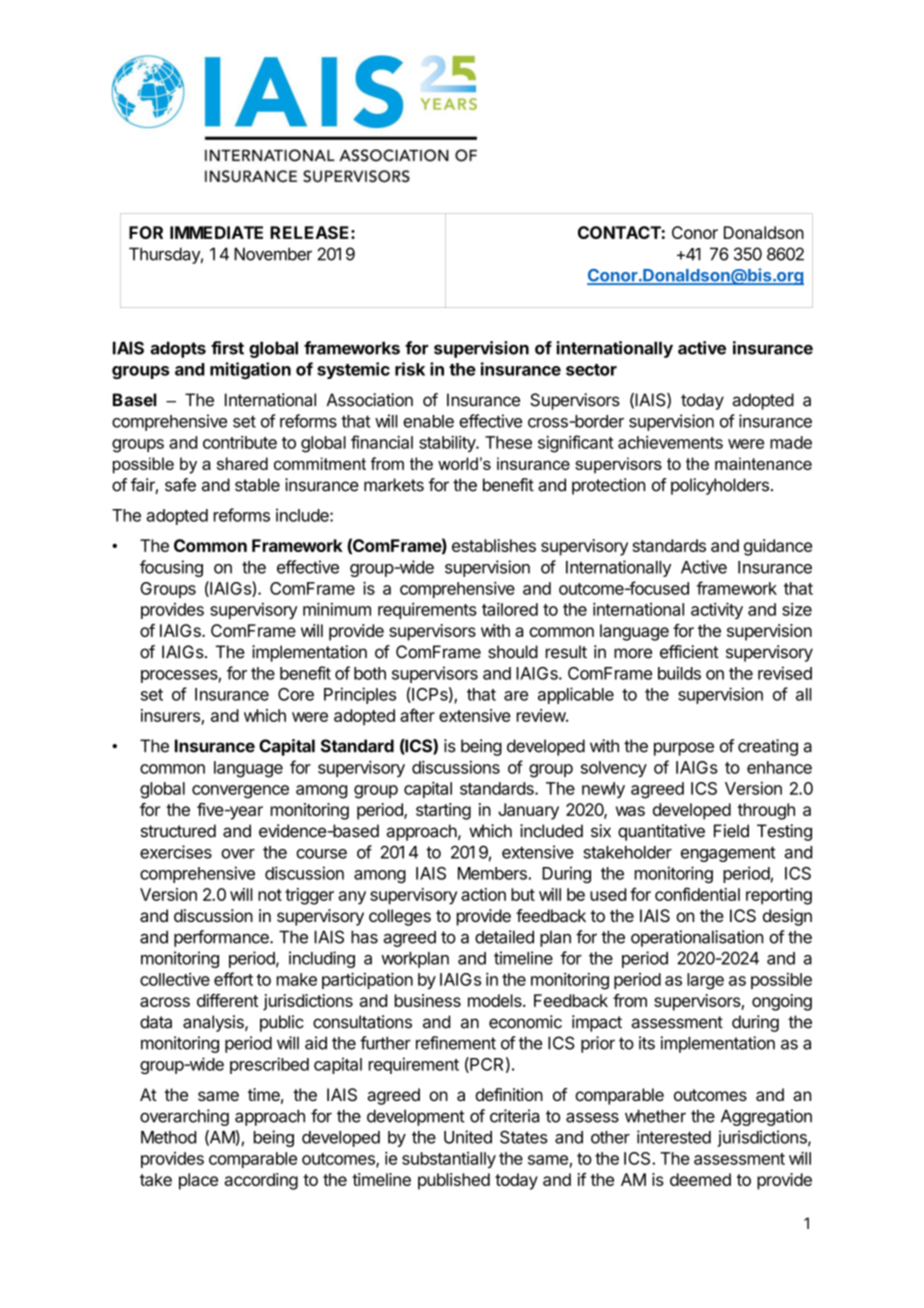 This image has width=924, height=1308. I want to click on sector, so click(591, 370).
